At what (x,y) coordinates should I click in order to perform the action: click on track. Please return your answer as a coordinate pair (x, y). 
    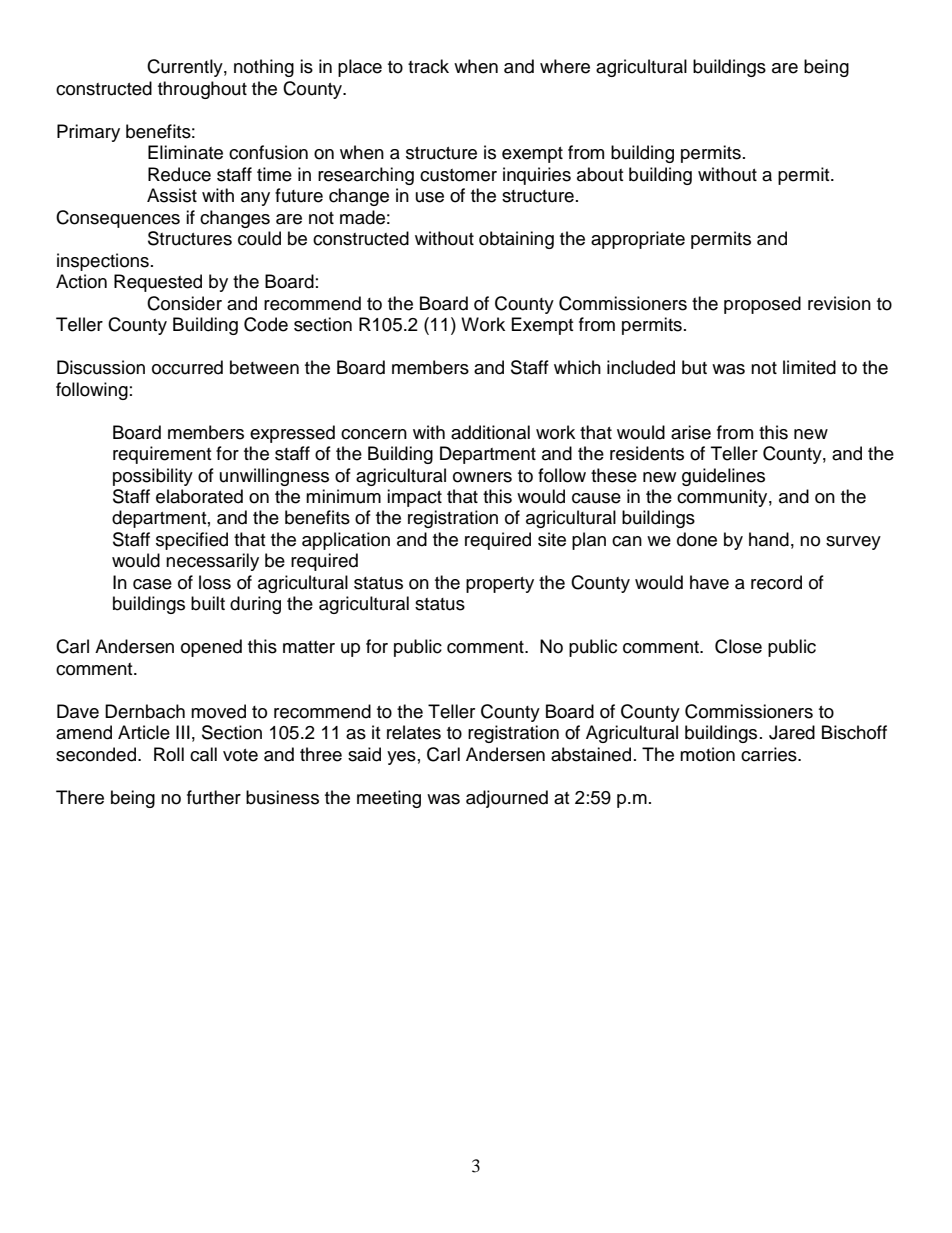
    Looking at the image, I should click on (428, 66).
